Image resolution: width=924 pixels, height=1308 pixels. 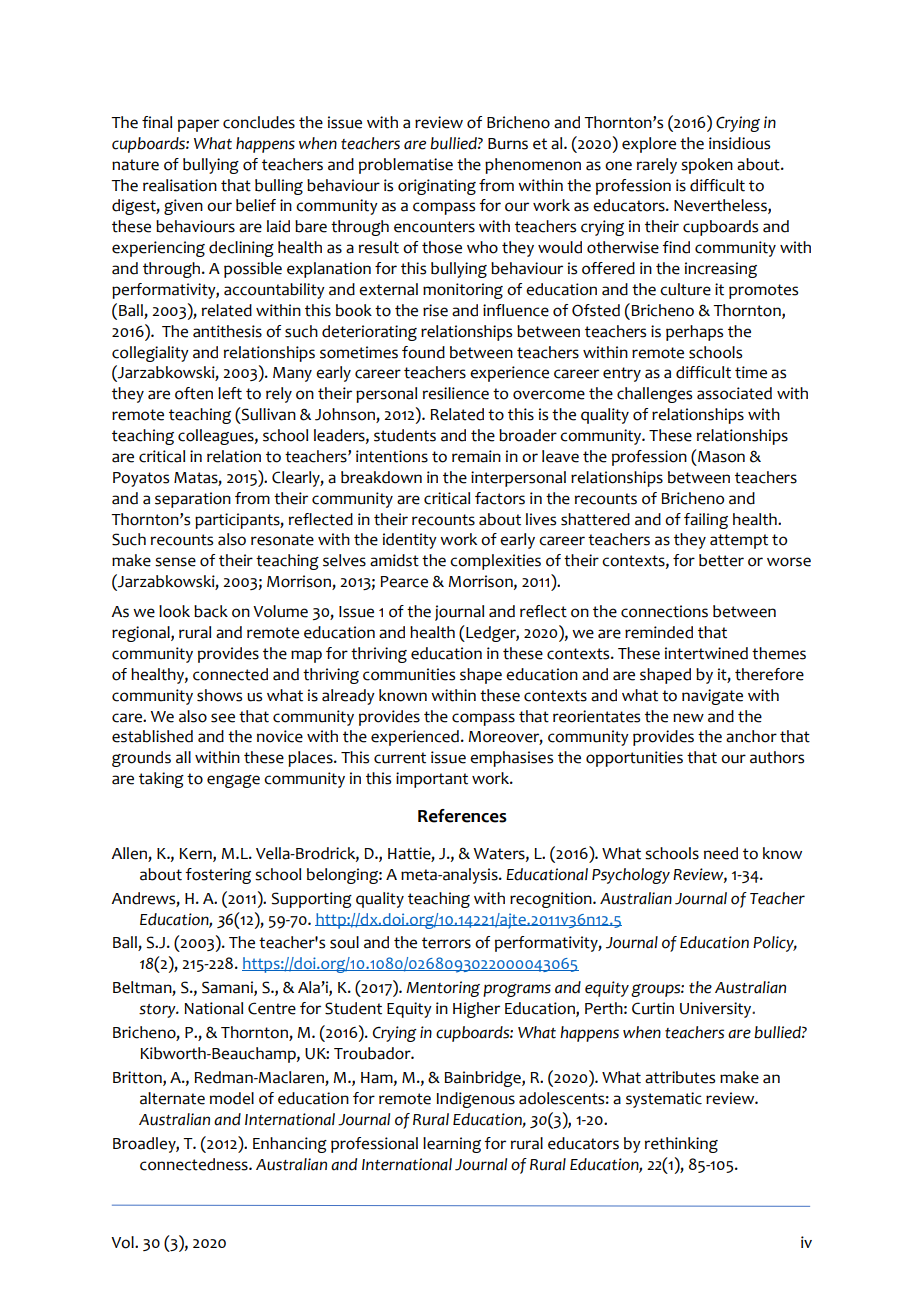 I want to click on antithesis, so click(x=227, y=331).
